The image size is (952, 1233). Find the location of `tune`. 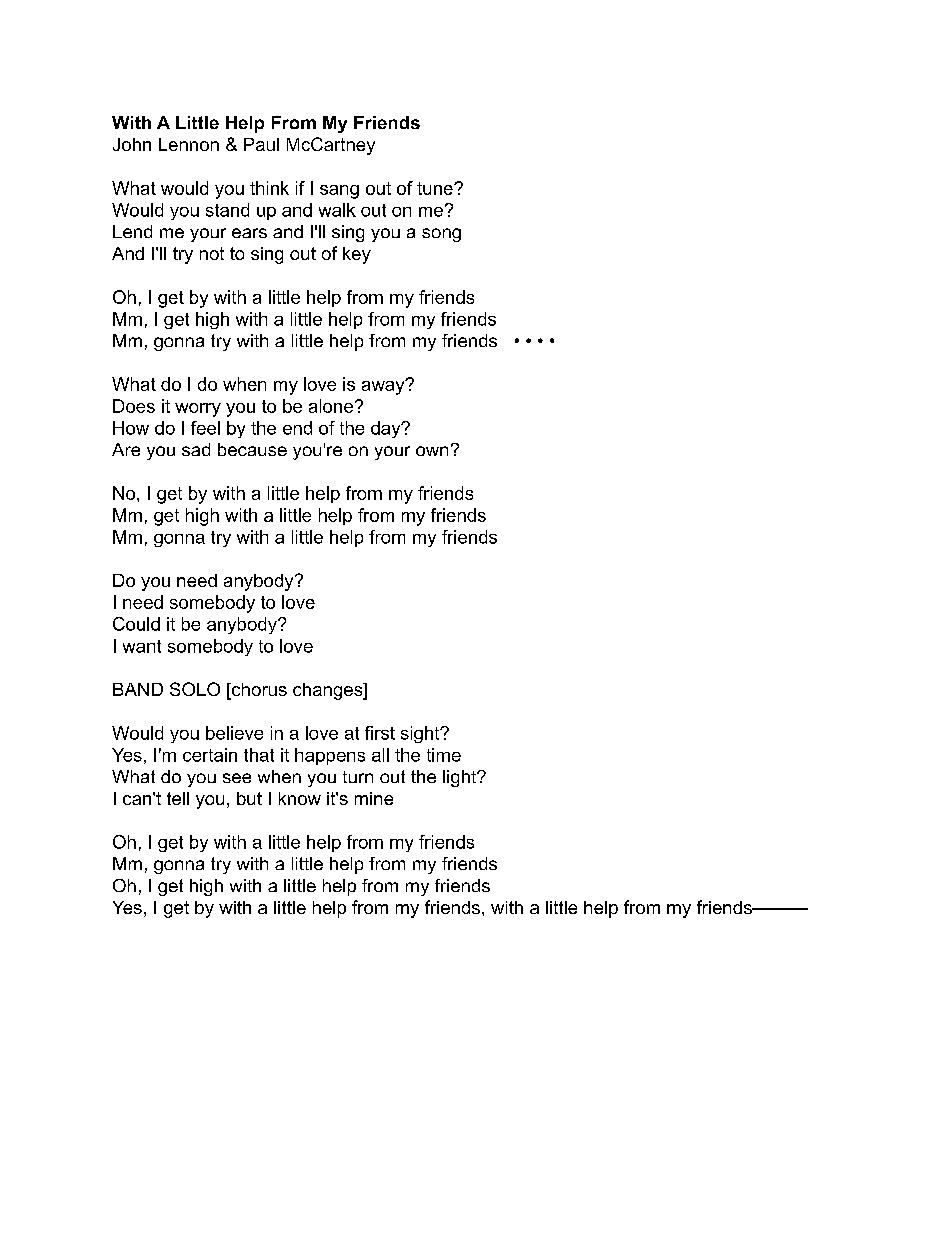

tune is located at coordinates (436, 188).
